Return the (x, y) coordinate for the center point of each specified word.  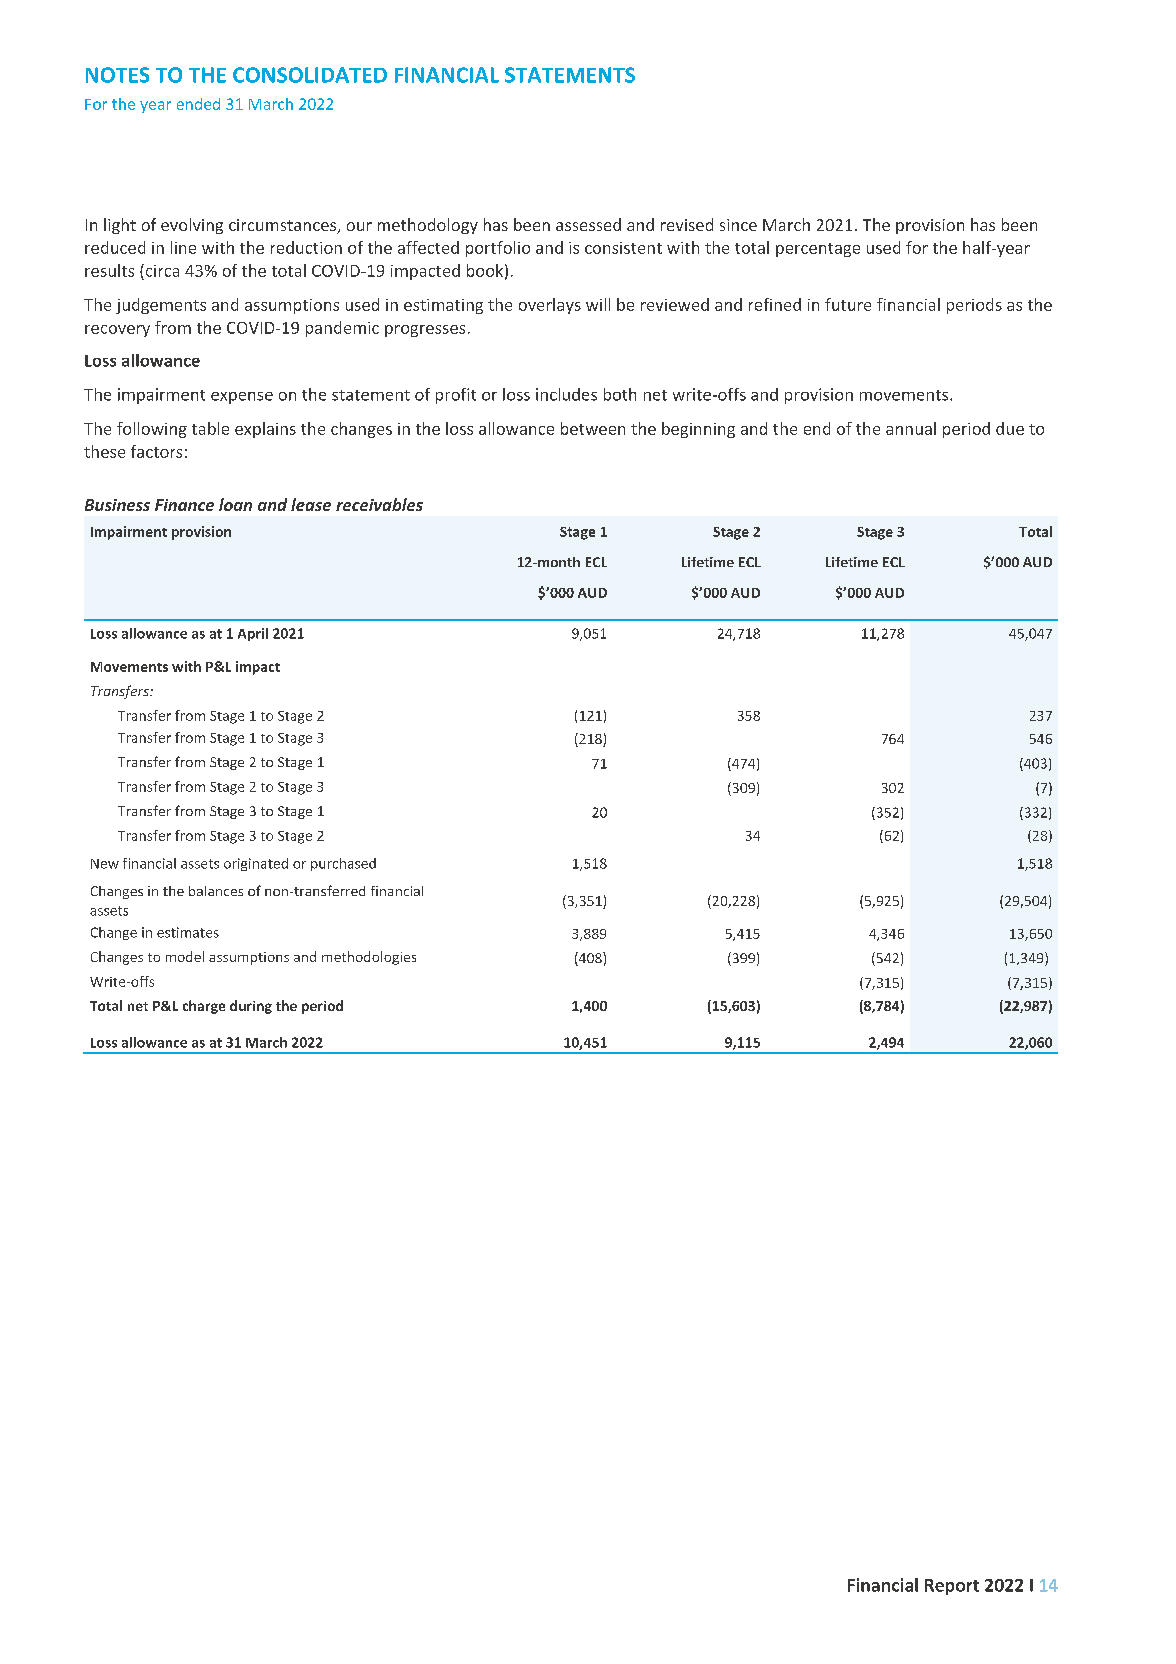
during (251, 1007)
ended (198, 104)
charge (204, 1007)
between (593, 428)
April (253, 634)
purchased (343, 864)
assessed (588, 224)
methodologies (369, 958)
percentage (818, 250)
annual (911, 428)
